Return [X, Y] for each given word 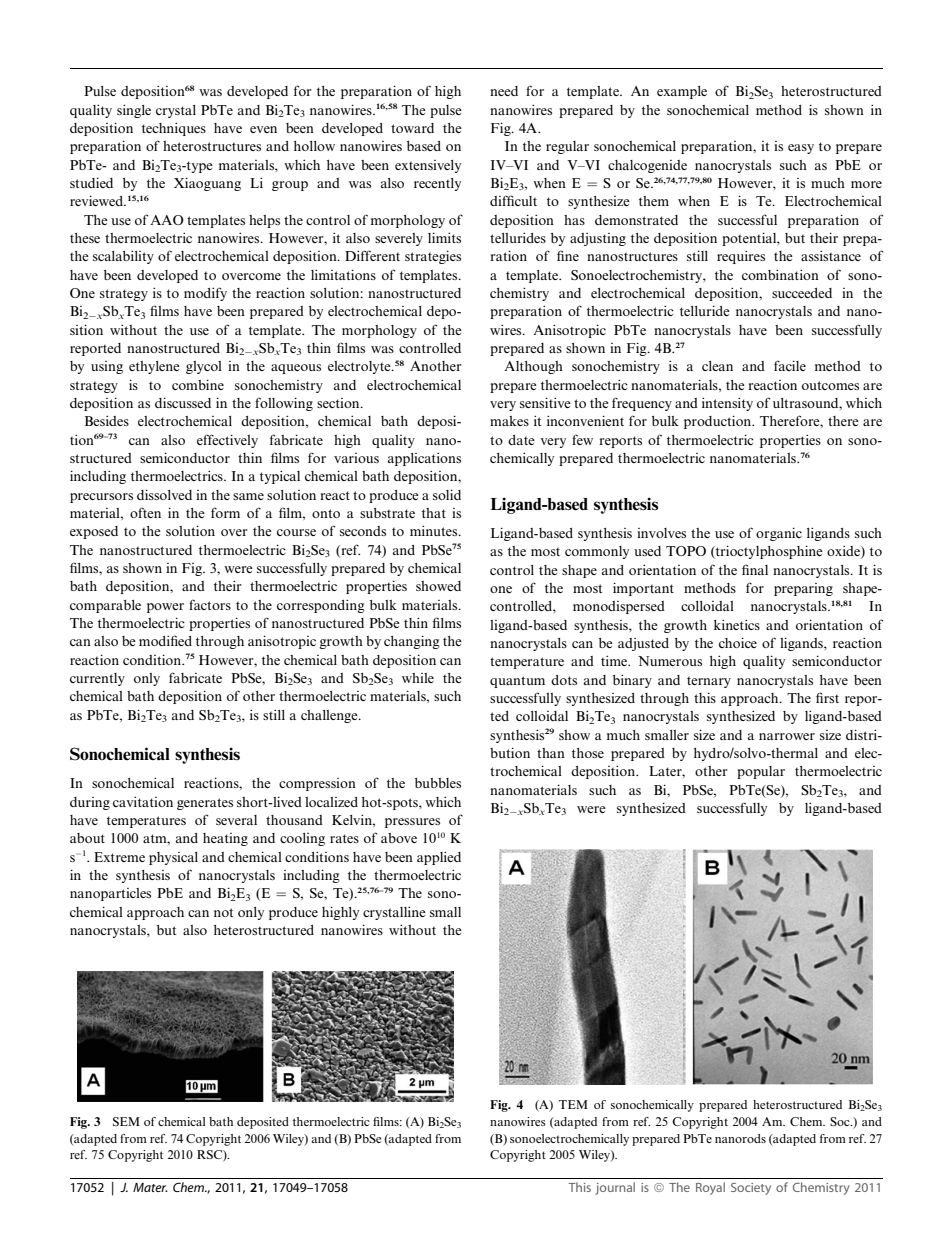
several [236, 820]
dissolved [164, 494]
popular [761, 772]
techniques [174, 129]
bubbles [438, 783]
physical [173, 858]
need [504, 91]
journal [615, 1188]
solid [447, 494]
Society [751, 1189]
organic [779, 534]
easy [801, 149]
